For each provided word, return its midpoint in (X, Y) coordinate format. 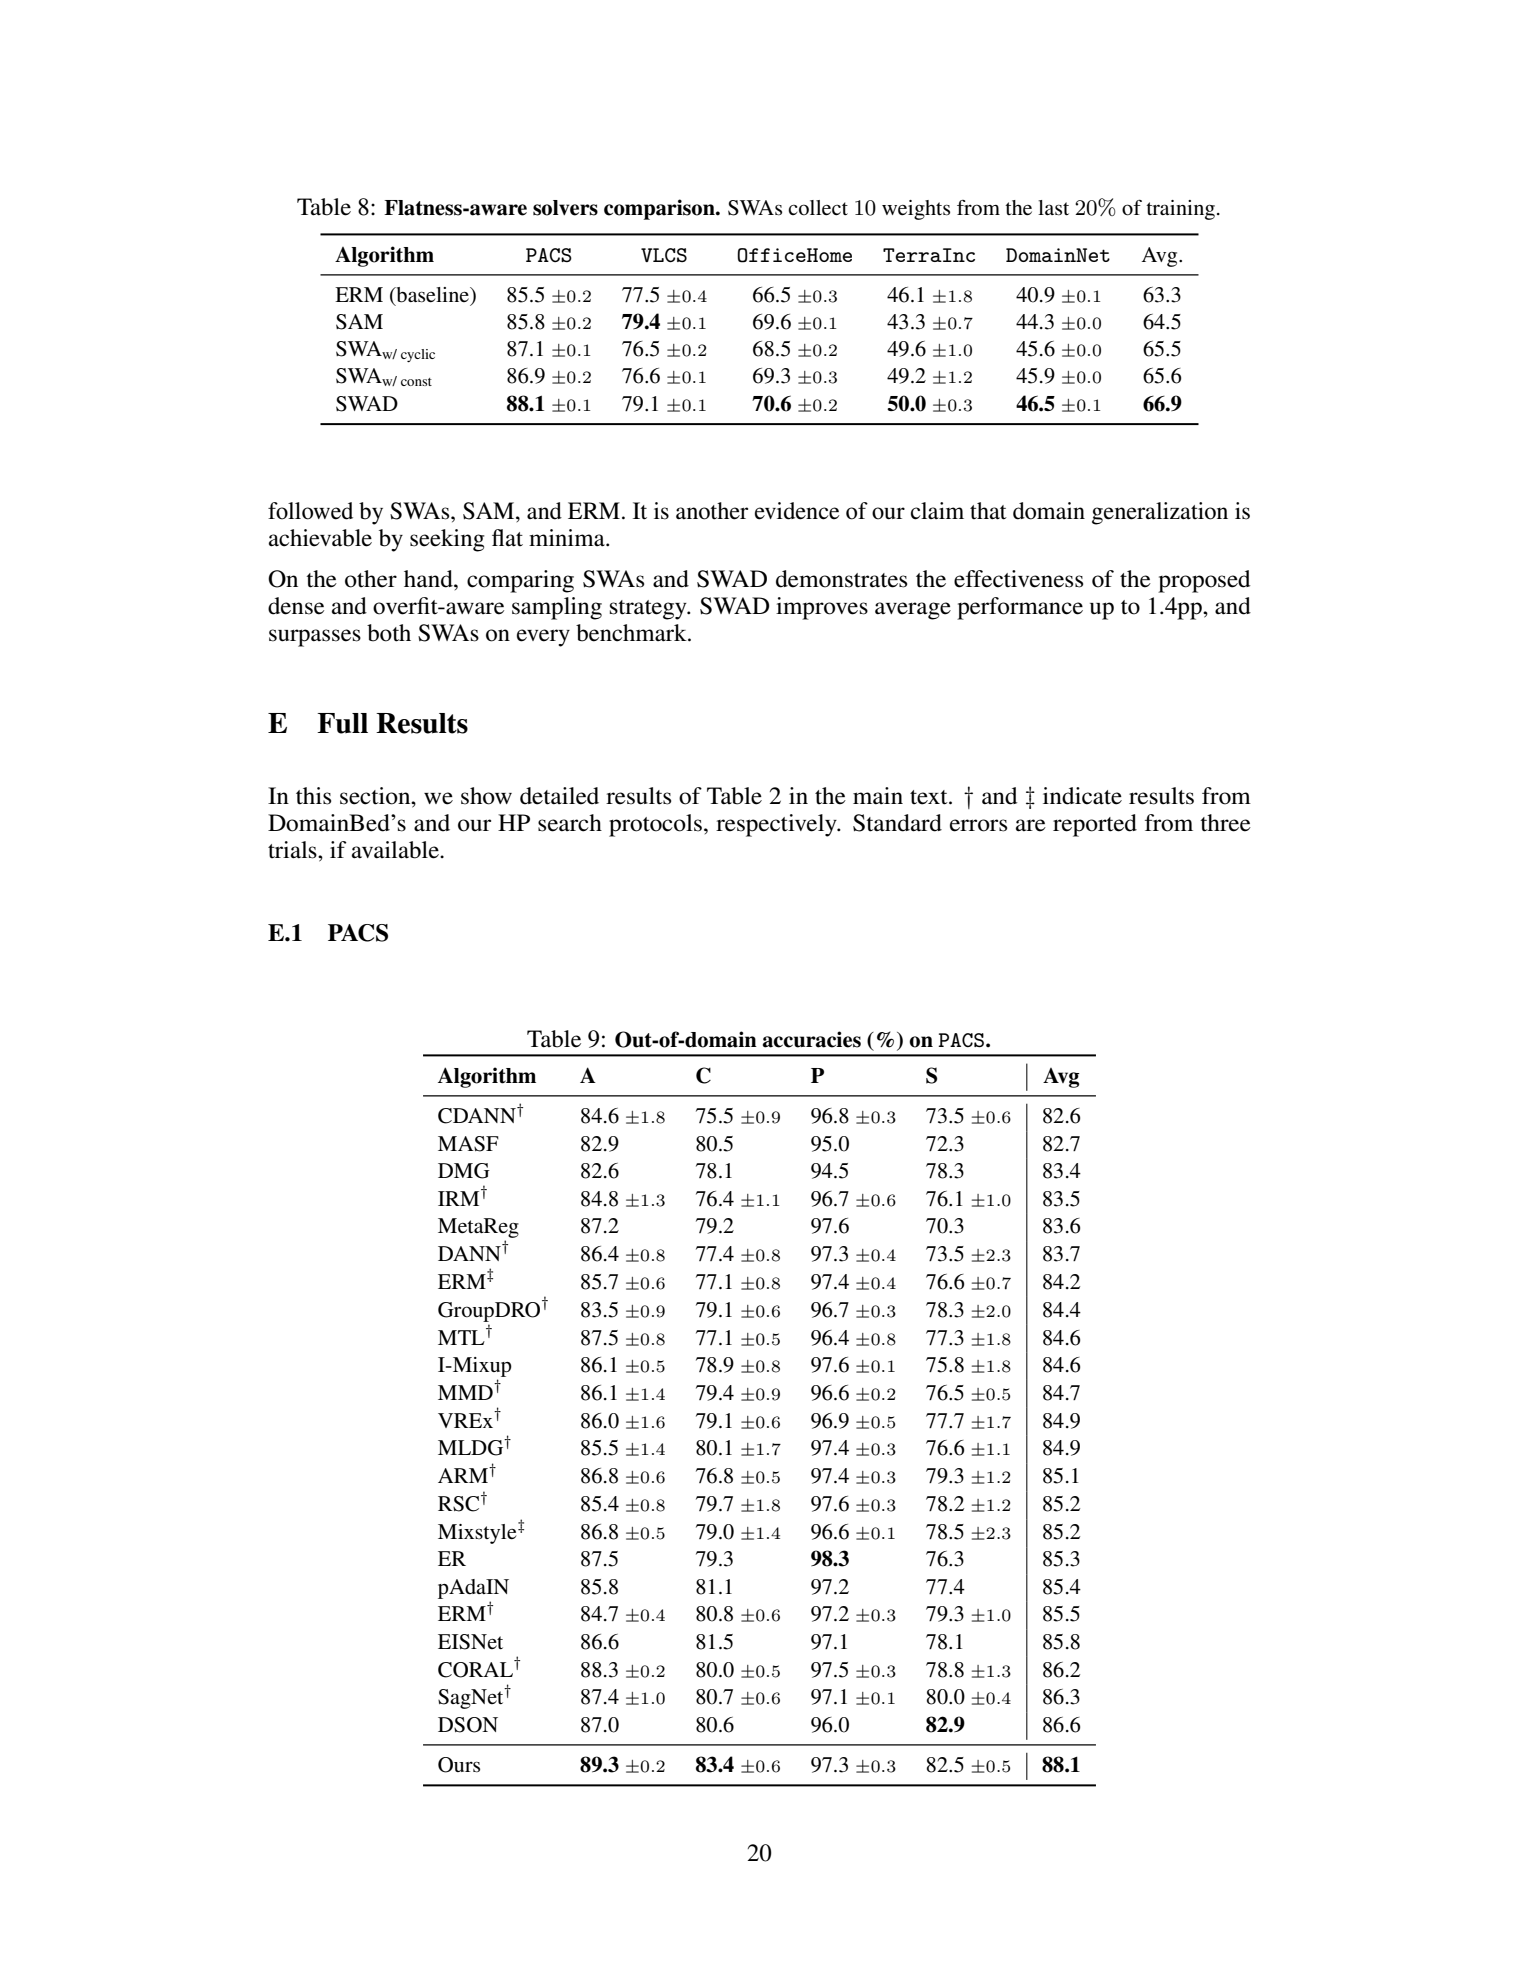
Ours (459, 1765)
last (1053, 208)
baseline (433, 295)
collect (818, 208)
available (396, 850)
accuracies (812, 1039)
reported (1095, 825)
